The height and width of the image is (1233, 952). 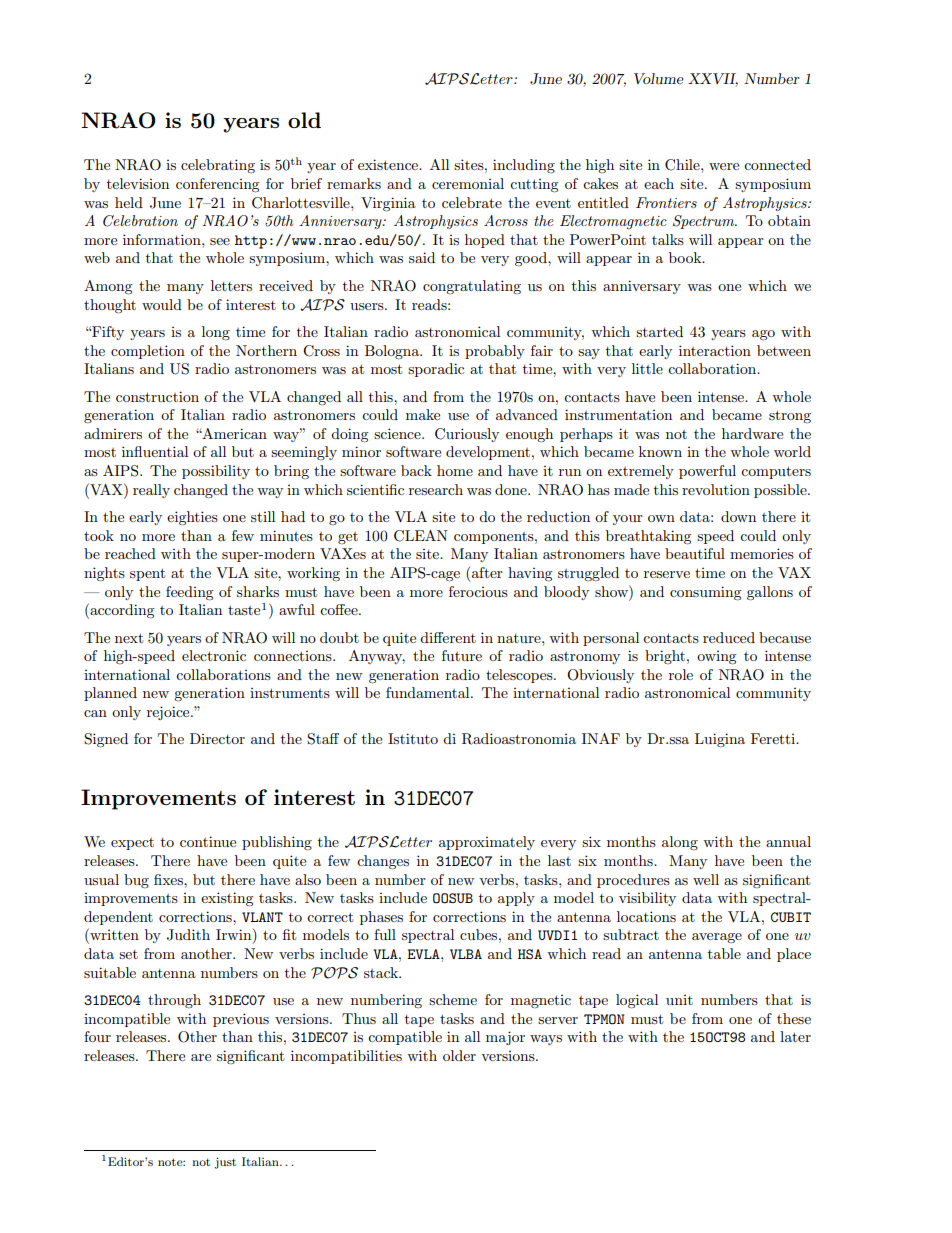 What do you see at coordinates (218, 166) in the image?
I see `celebrating` at bounding box center [218, 166].
